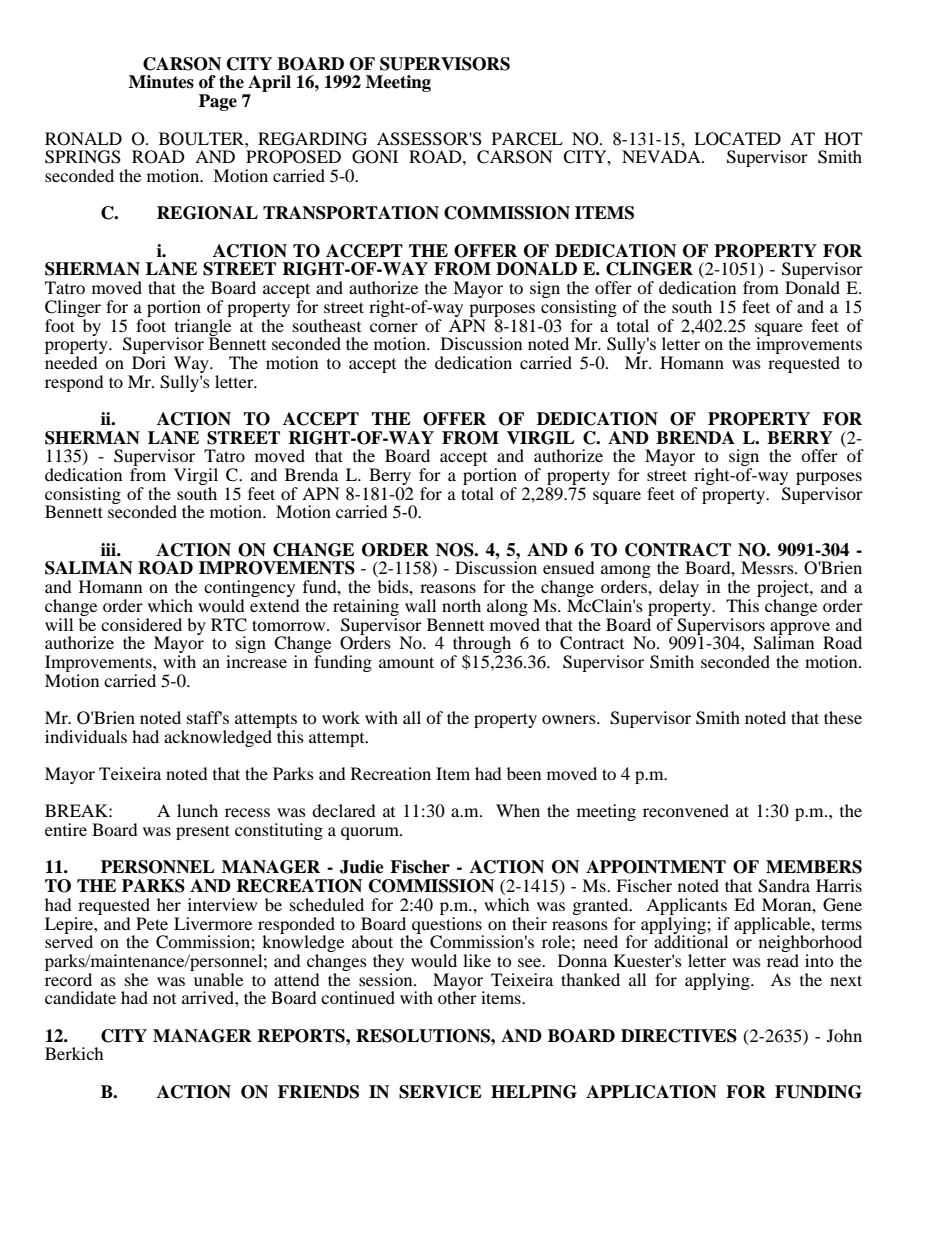  I want to click on SERVICE, so click(440, 1092).
